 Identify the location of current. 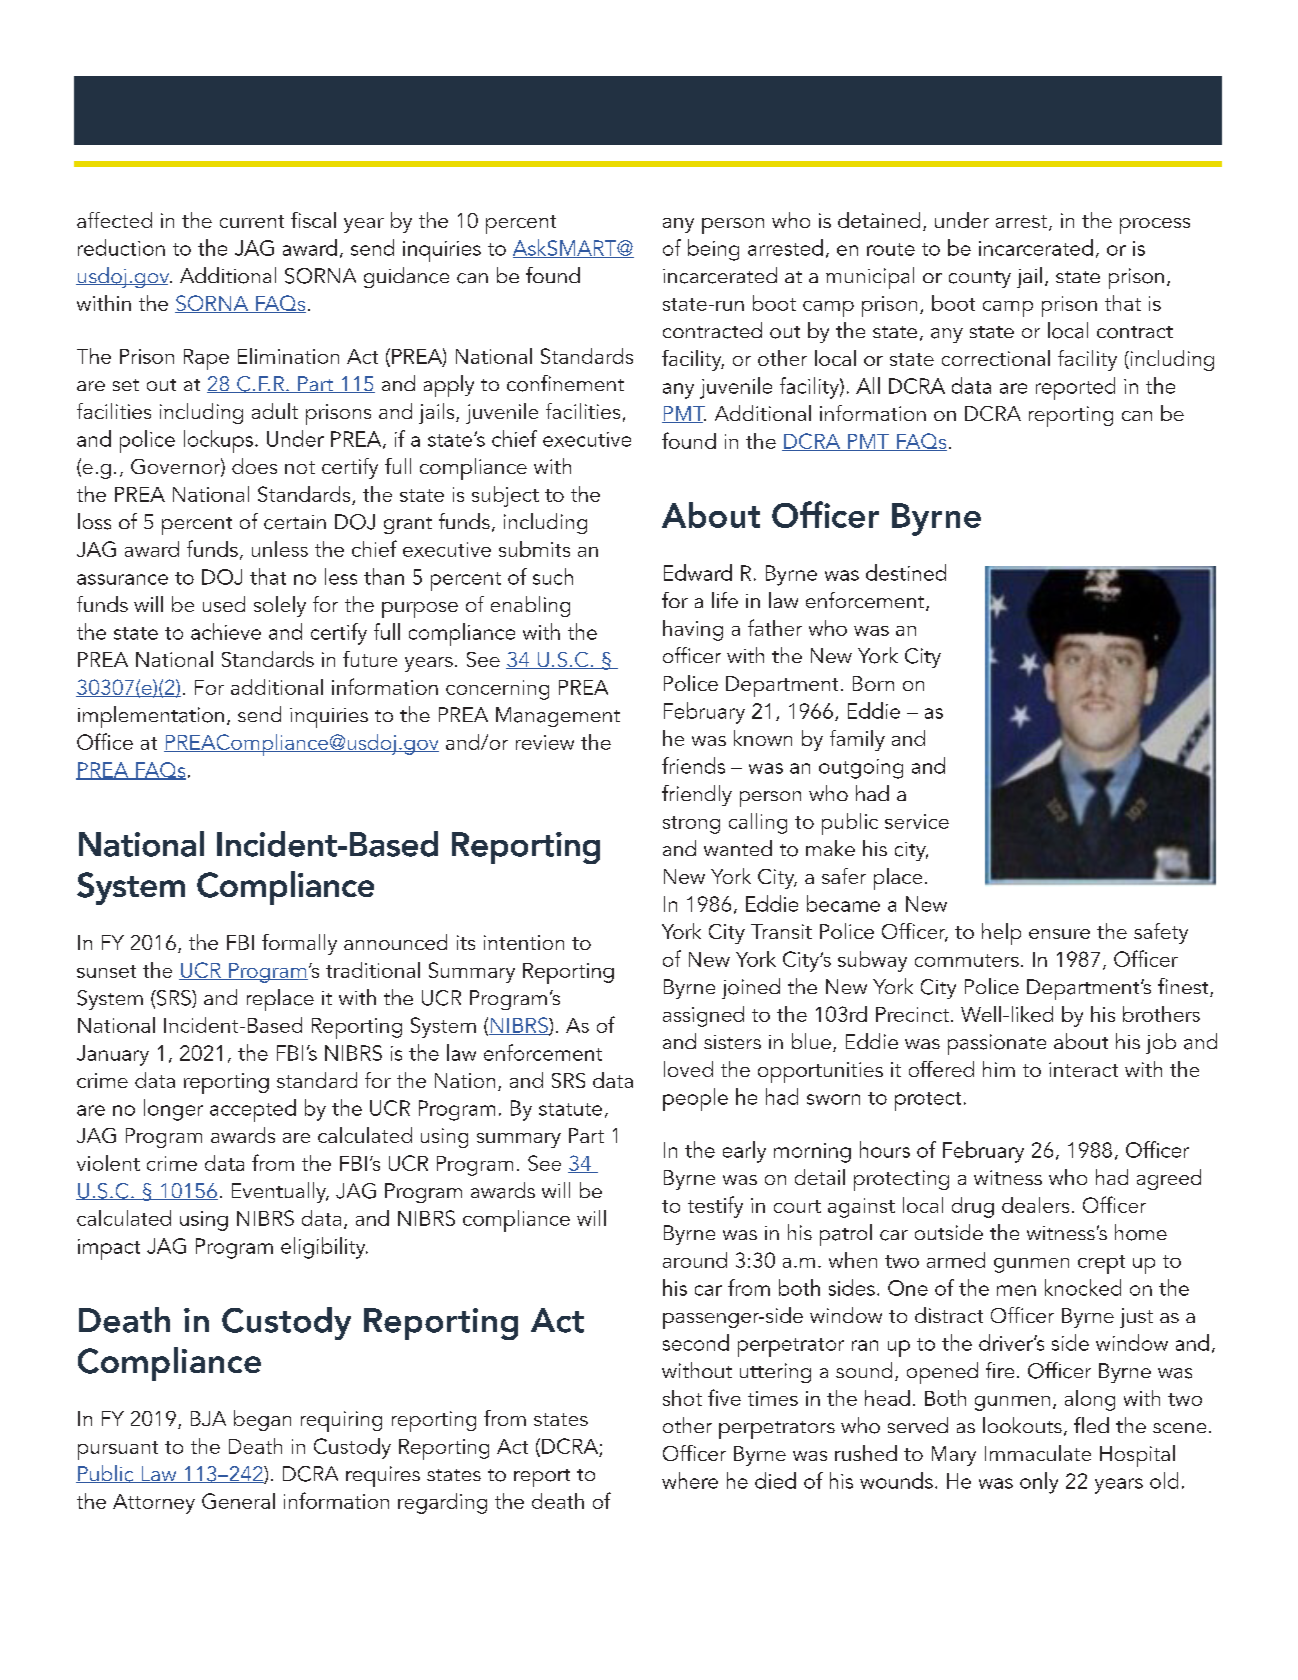
(252, 221).
